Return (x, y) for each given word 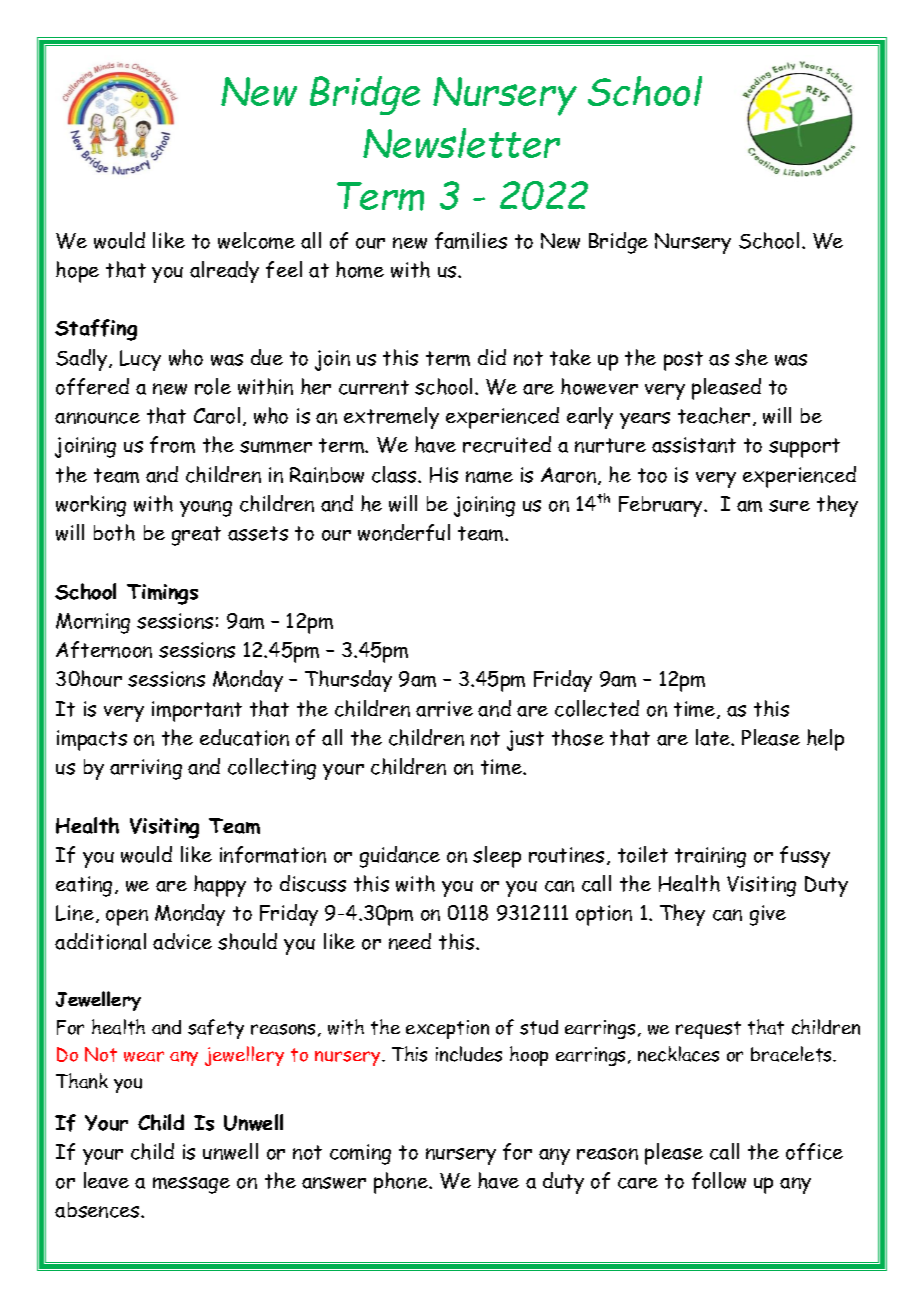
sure (789, 506)
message (191, 1185)
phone (402, 1183)
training (710, 857)
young (206, 508)
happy (220, 886)
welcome (256, 240)
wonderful (404, 532)
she (751, 357)
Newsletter (461, 143)
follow (719, 1180)
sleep (497, 857)
